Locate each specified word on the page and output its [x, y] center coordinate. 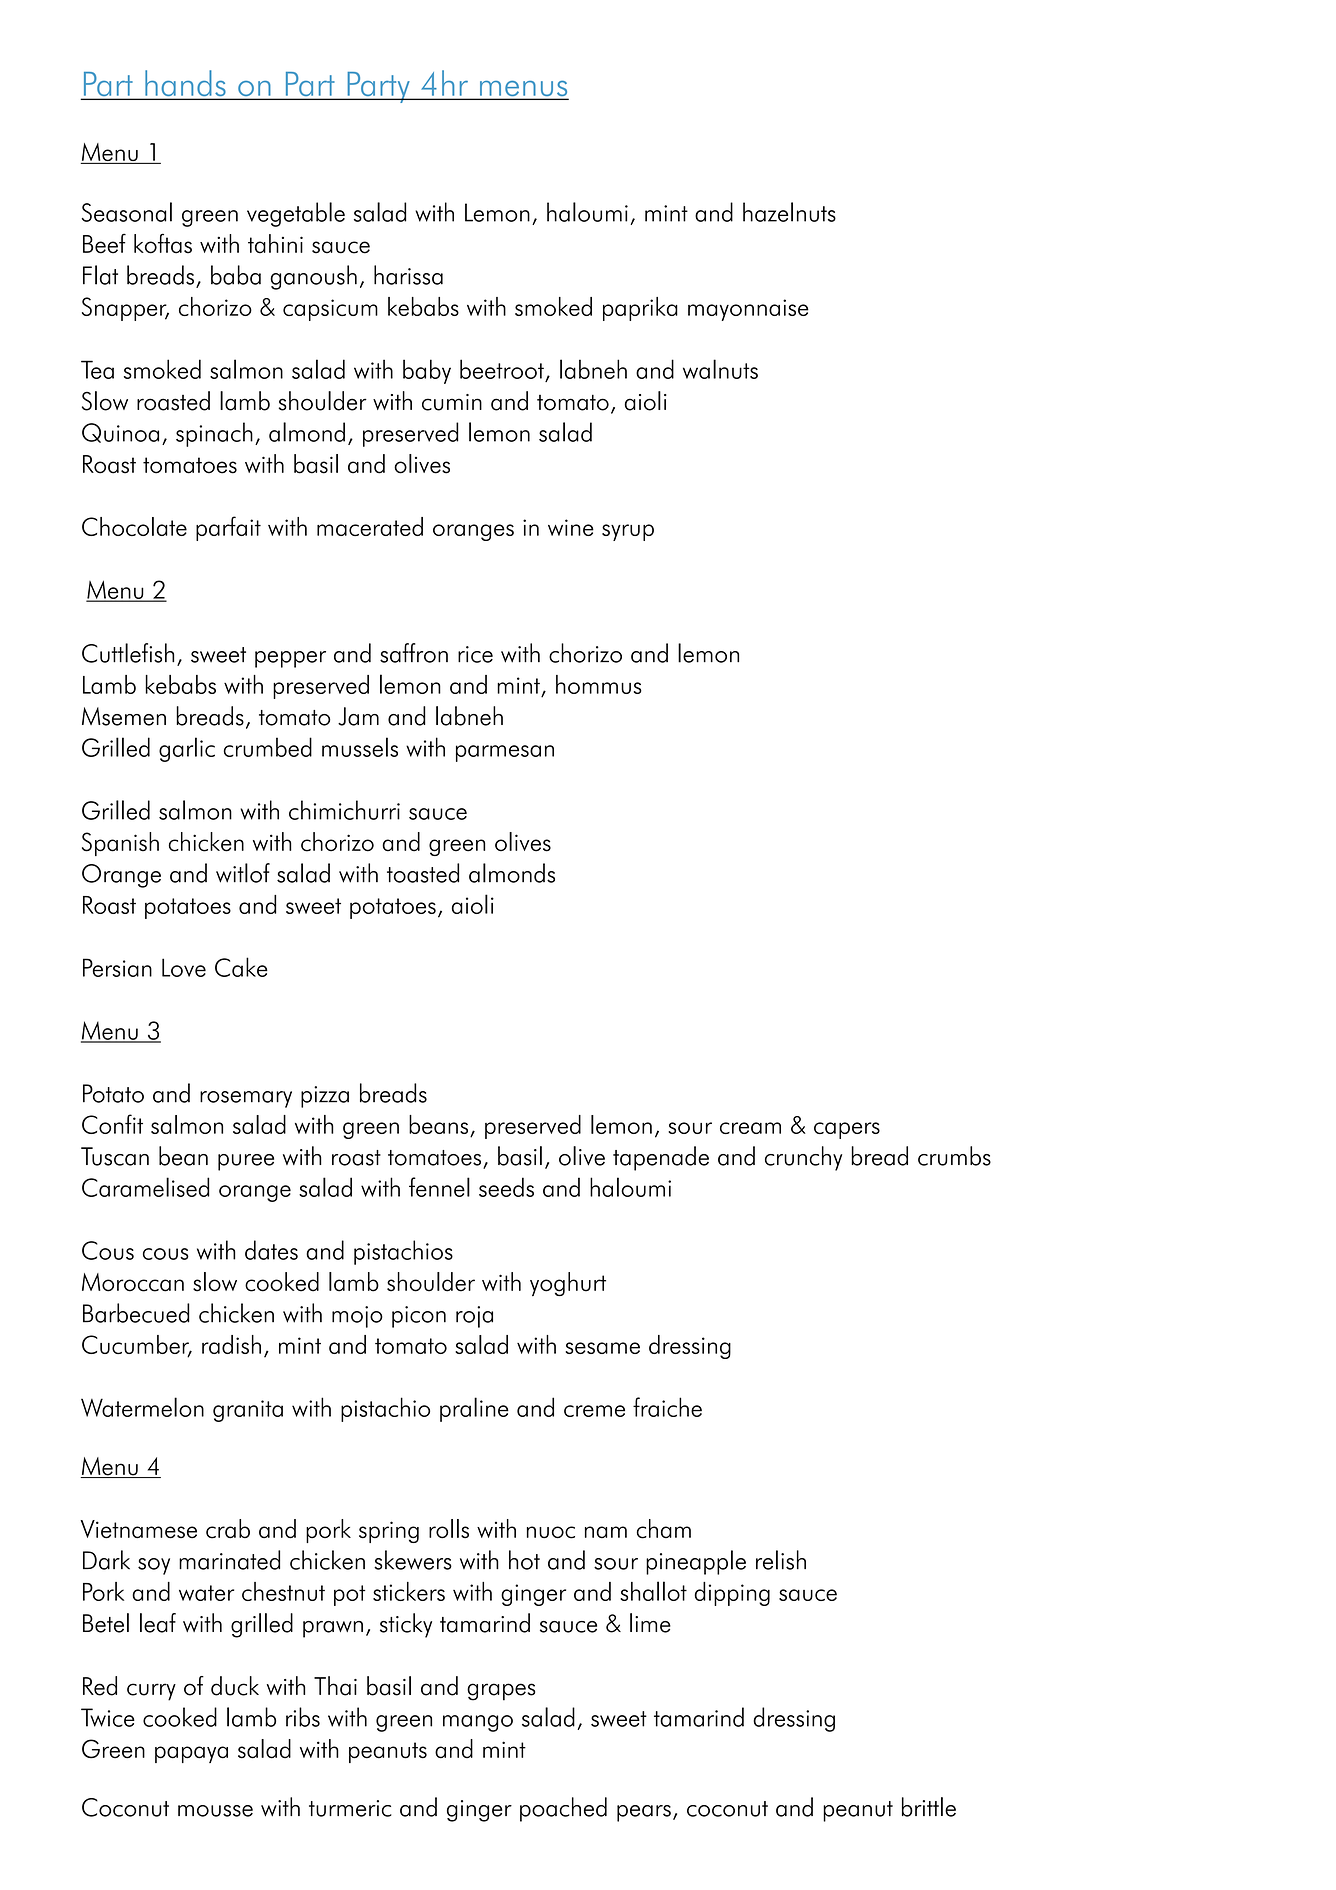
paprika [640, 309]
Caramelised [145, 1187]
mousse [215, 1811]
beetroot [502, 369]
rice [475, 654]
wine [571, 527]
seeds [506, 1187]
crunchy [803, 1158]
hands [185, 84]
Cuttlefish [128, 653]
